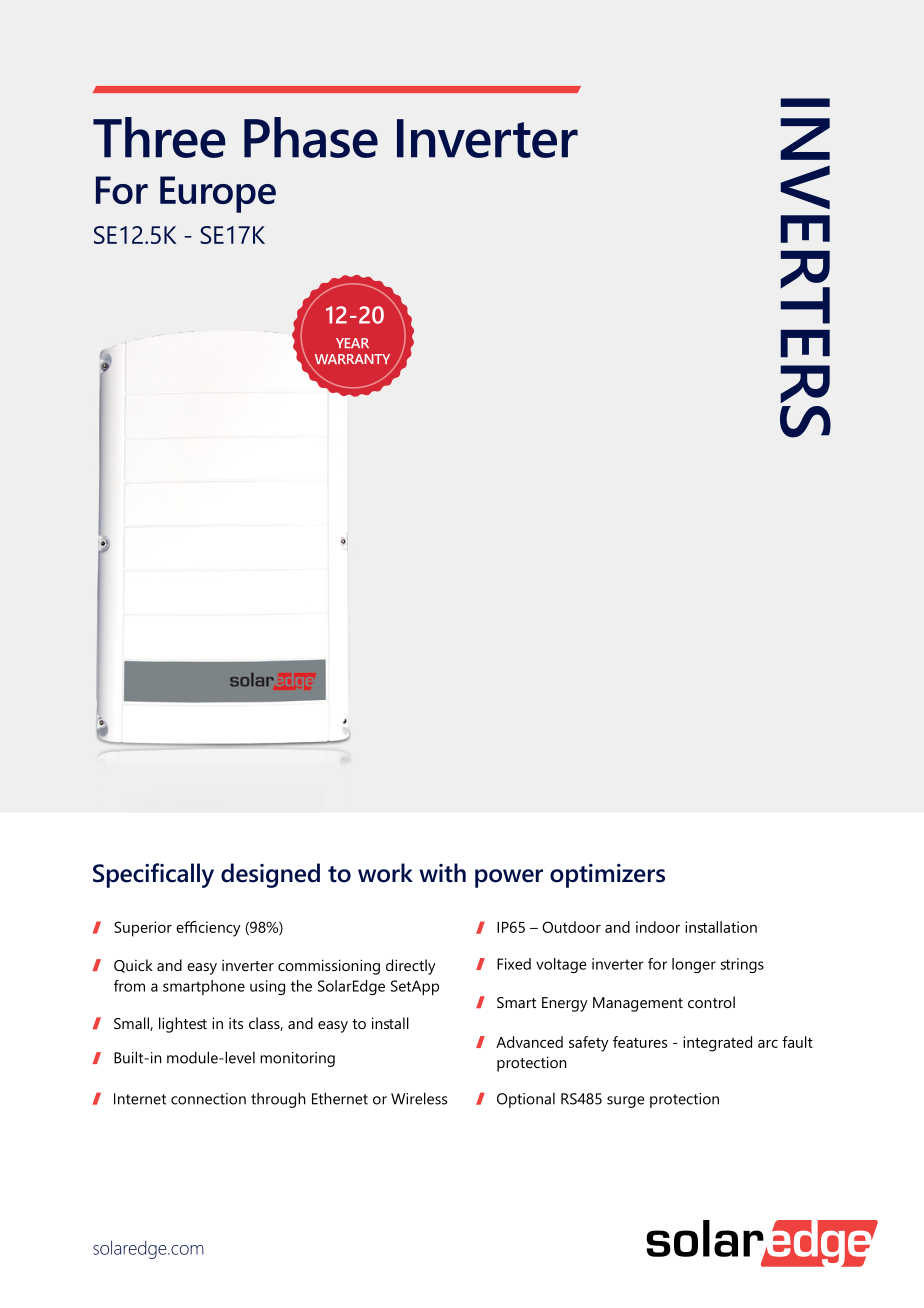 This page has height=1308, width=924. Describe the element at coordinates (352, 343) in the page. I see `YEAR` at that location.
